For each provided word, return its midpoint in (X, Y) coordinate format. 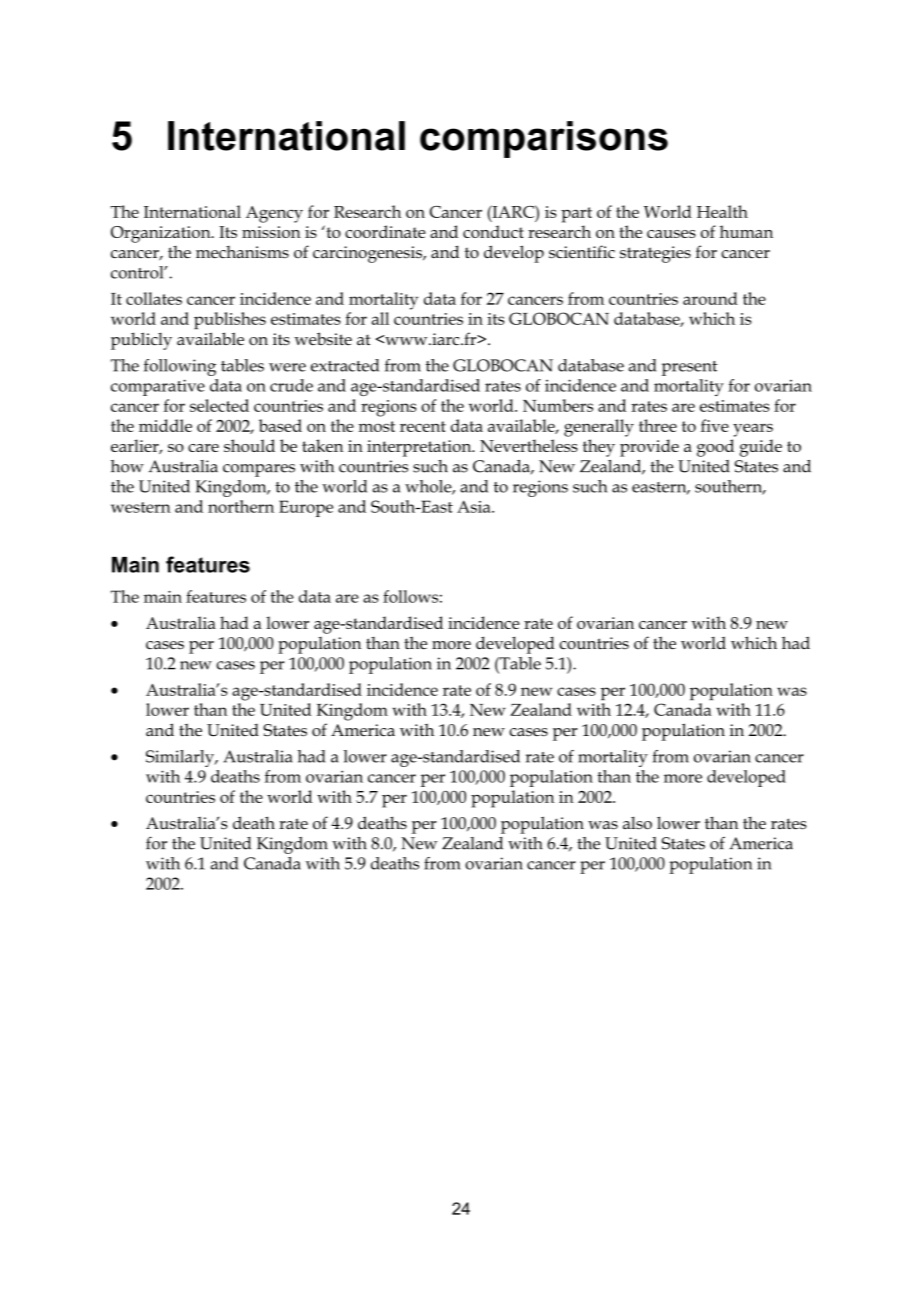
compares (259, 470)
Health (722, 211)
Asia (475, 506)
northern (241, 506)
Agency (274, 214)
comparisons (544, 139)
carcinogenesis (368, 254)
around (710, 298)
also (637, 823)
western (141, 507)
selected (219, 405)
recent (423, 426)
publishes (230, 320)
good (715, 448)
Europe (306, 508)
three (658, 425)
